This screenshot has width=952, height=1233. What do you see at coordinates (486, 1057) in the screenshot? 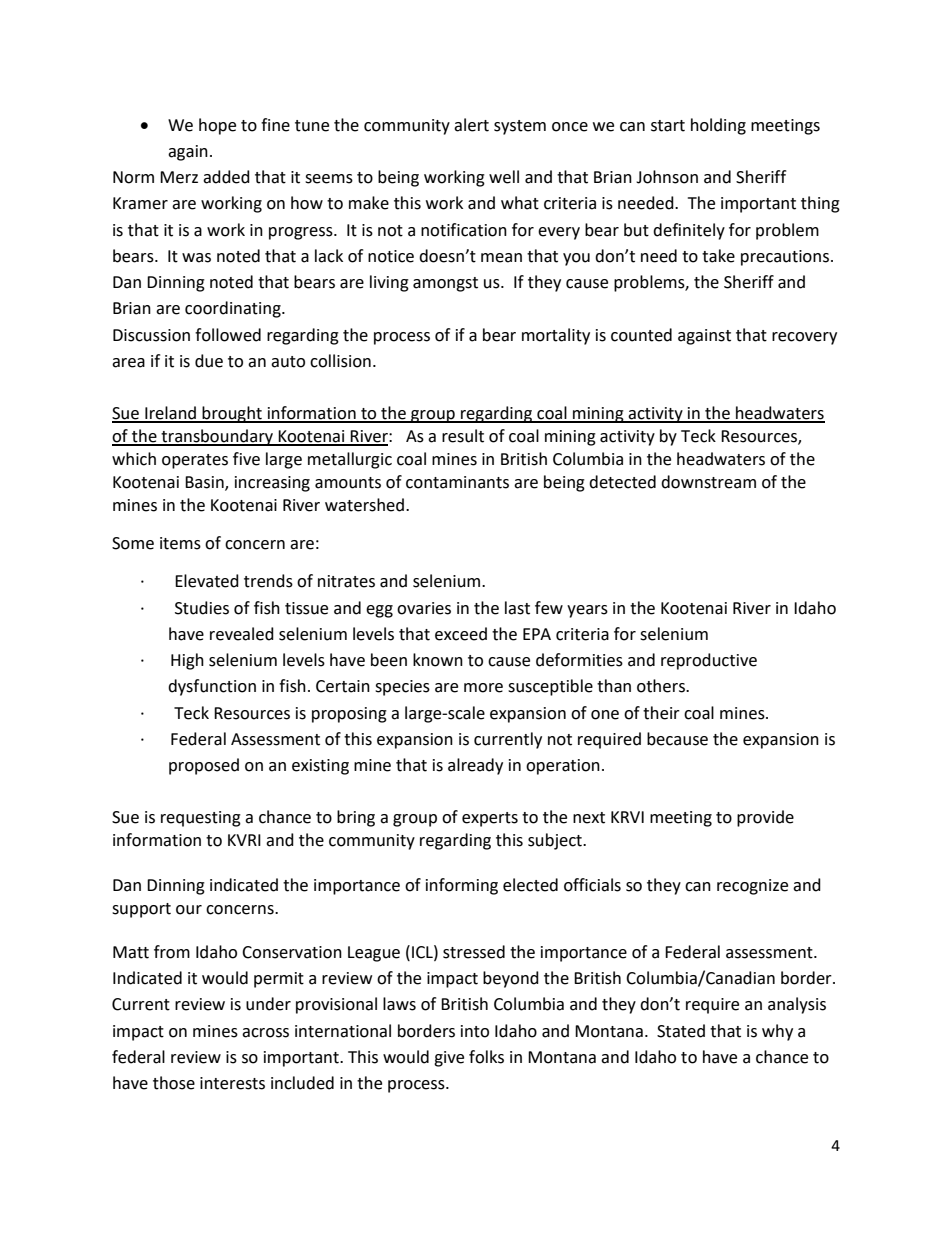
I see `folks` at bounding box center [486, 1057].
